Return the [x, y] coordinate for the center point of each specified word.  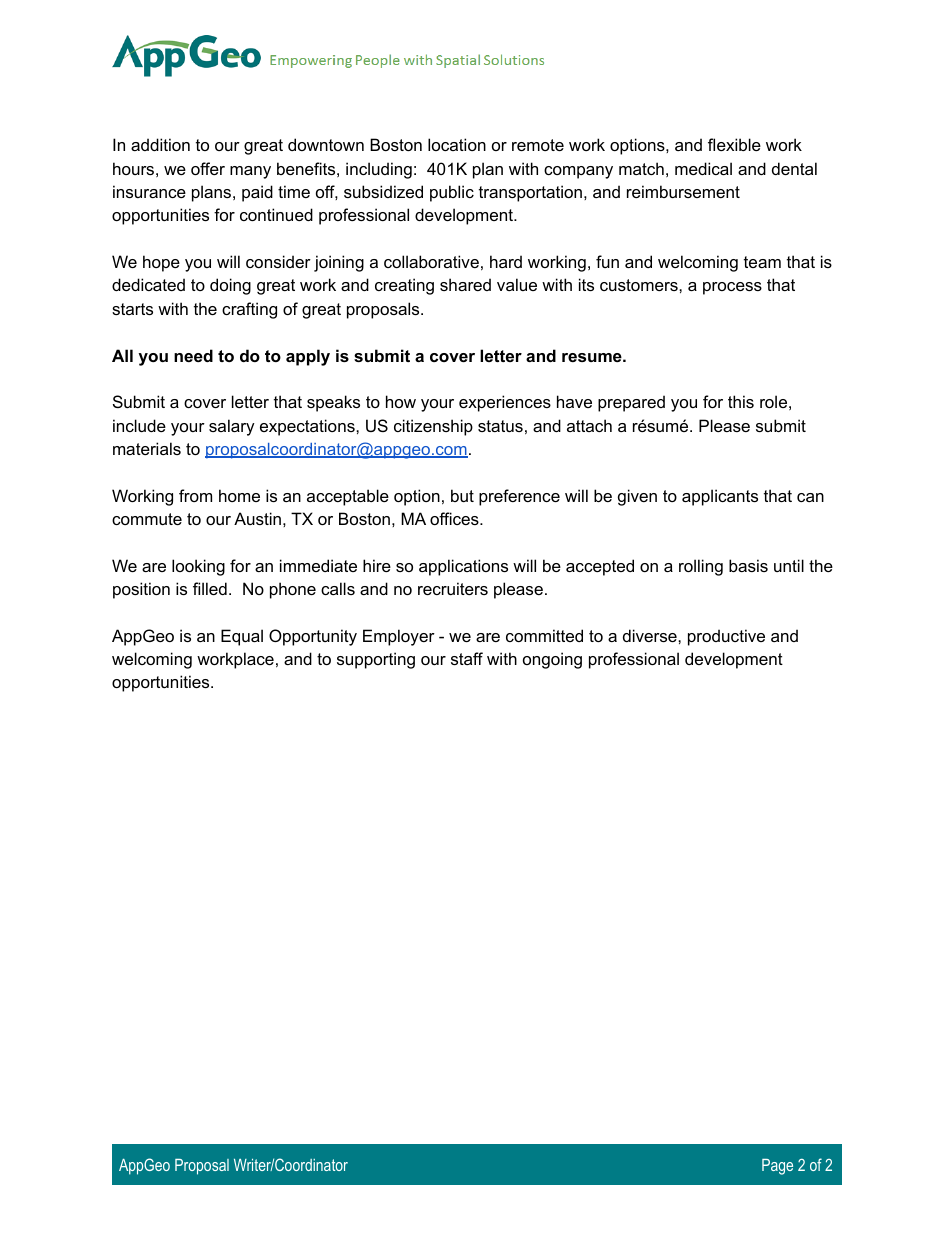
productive [726, 637]
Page [777, 1167]
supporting [376, 660]
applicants [720, 497]
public [452, 193]
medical [703, 168]
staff [467, 658]
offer [208, 168]
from [195, 495]
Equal [242, 637]
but [462, 495]
